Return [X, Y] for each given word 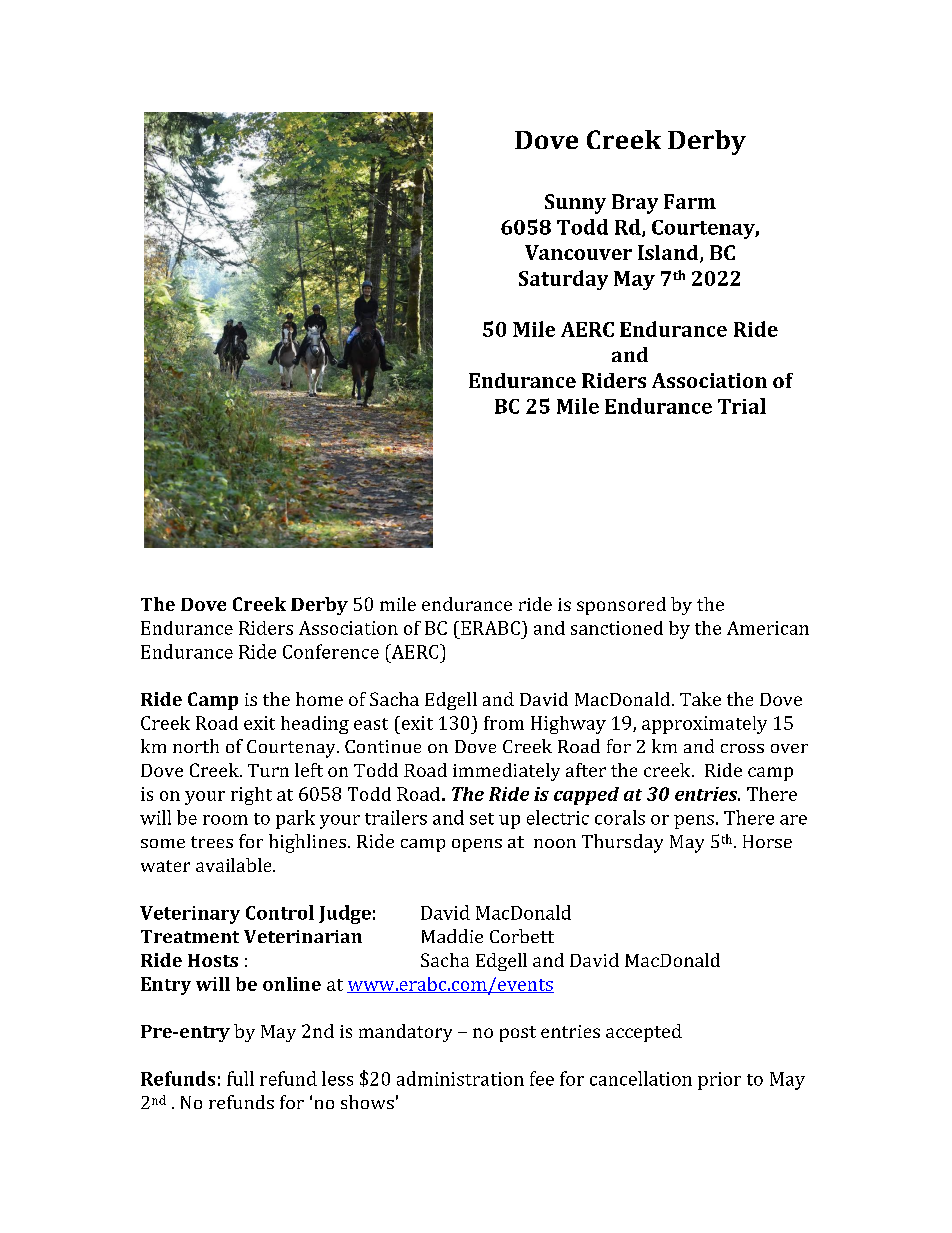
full [240, 1078]
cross [742, 748]
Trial [742, 406]
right [251, 796]
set [482, 819]
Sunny [575, 204]
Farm [690, 201]
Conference [331, 651]
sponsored [621, 606]
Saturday [563, 280]
